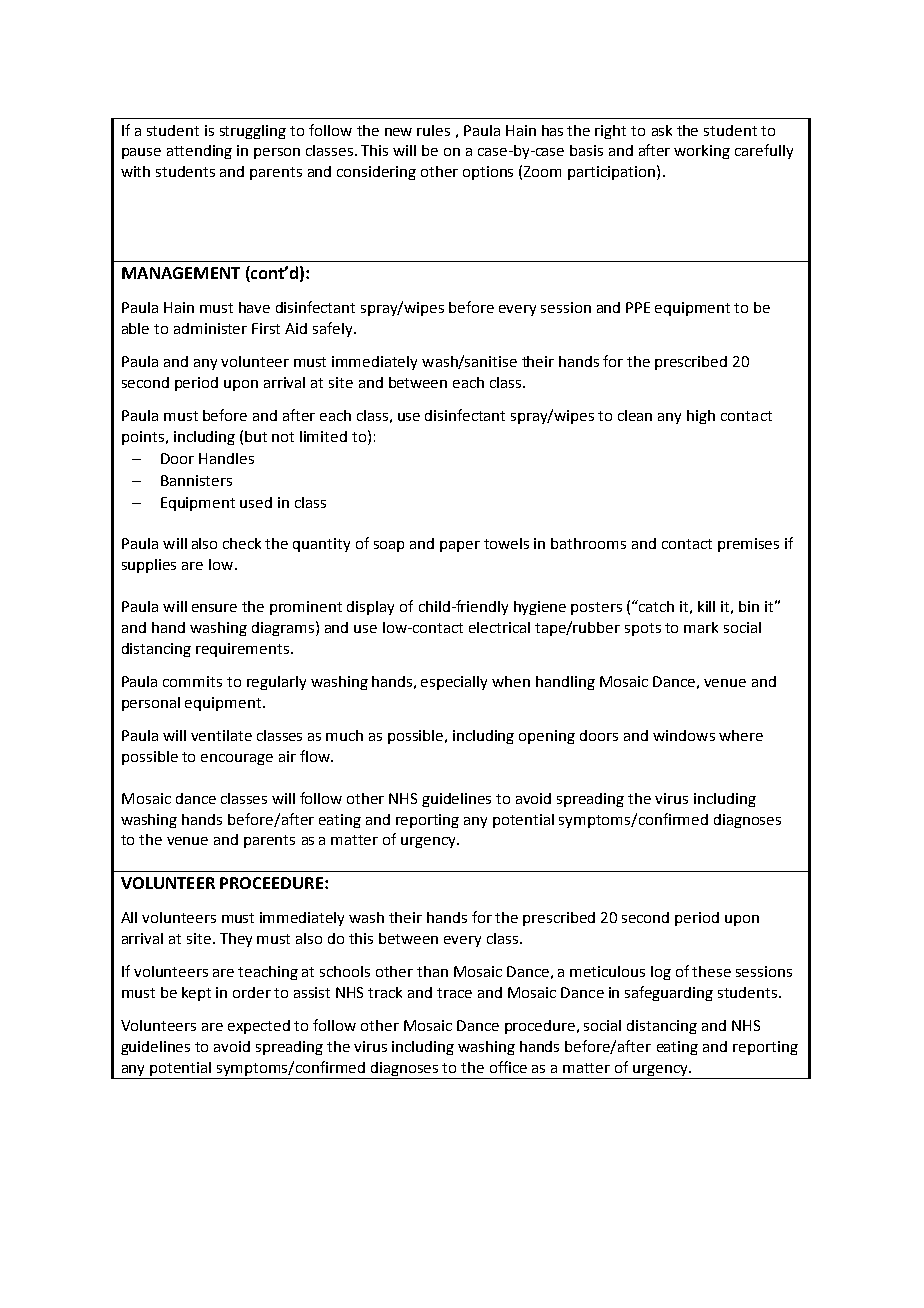 Image resolution: width=924 pixels, height=1308 pixels. I want to click on working, so click(702, 152).
